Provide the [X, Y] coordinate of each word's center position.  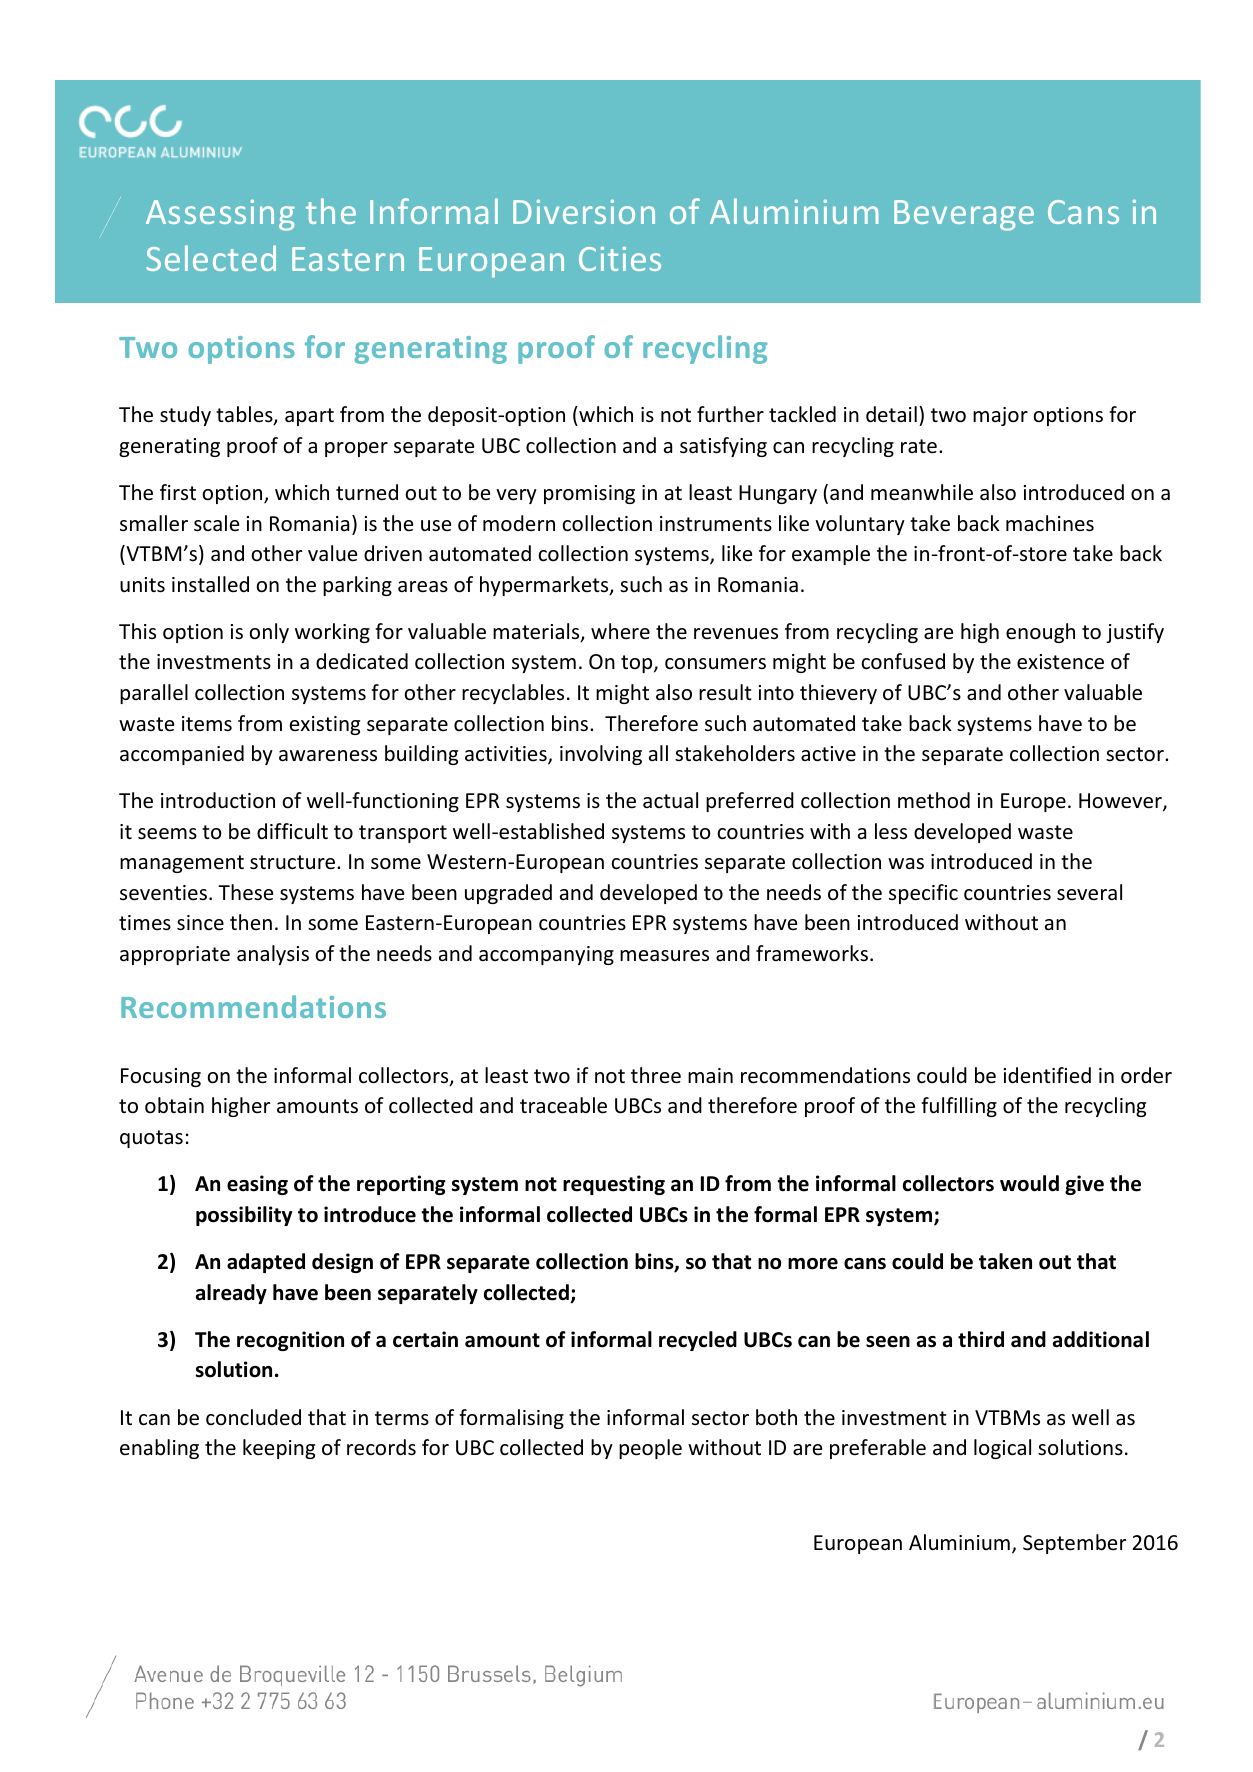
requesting [614, 1185]
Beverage [964, 215]
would [1029, 1183]
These [245, 892]
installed [210, 584]
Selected [211, 258]
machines [1050, 523]
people [650, 1449]
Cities [620, 259]
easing [257, 1185]
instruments [716, 524]
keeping [279, 1449]
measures [664, 956]
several [1089, 892]
